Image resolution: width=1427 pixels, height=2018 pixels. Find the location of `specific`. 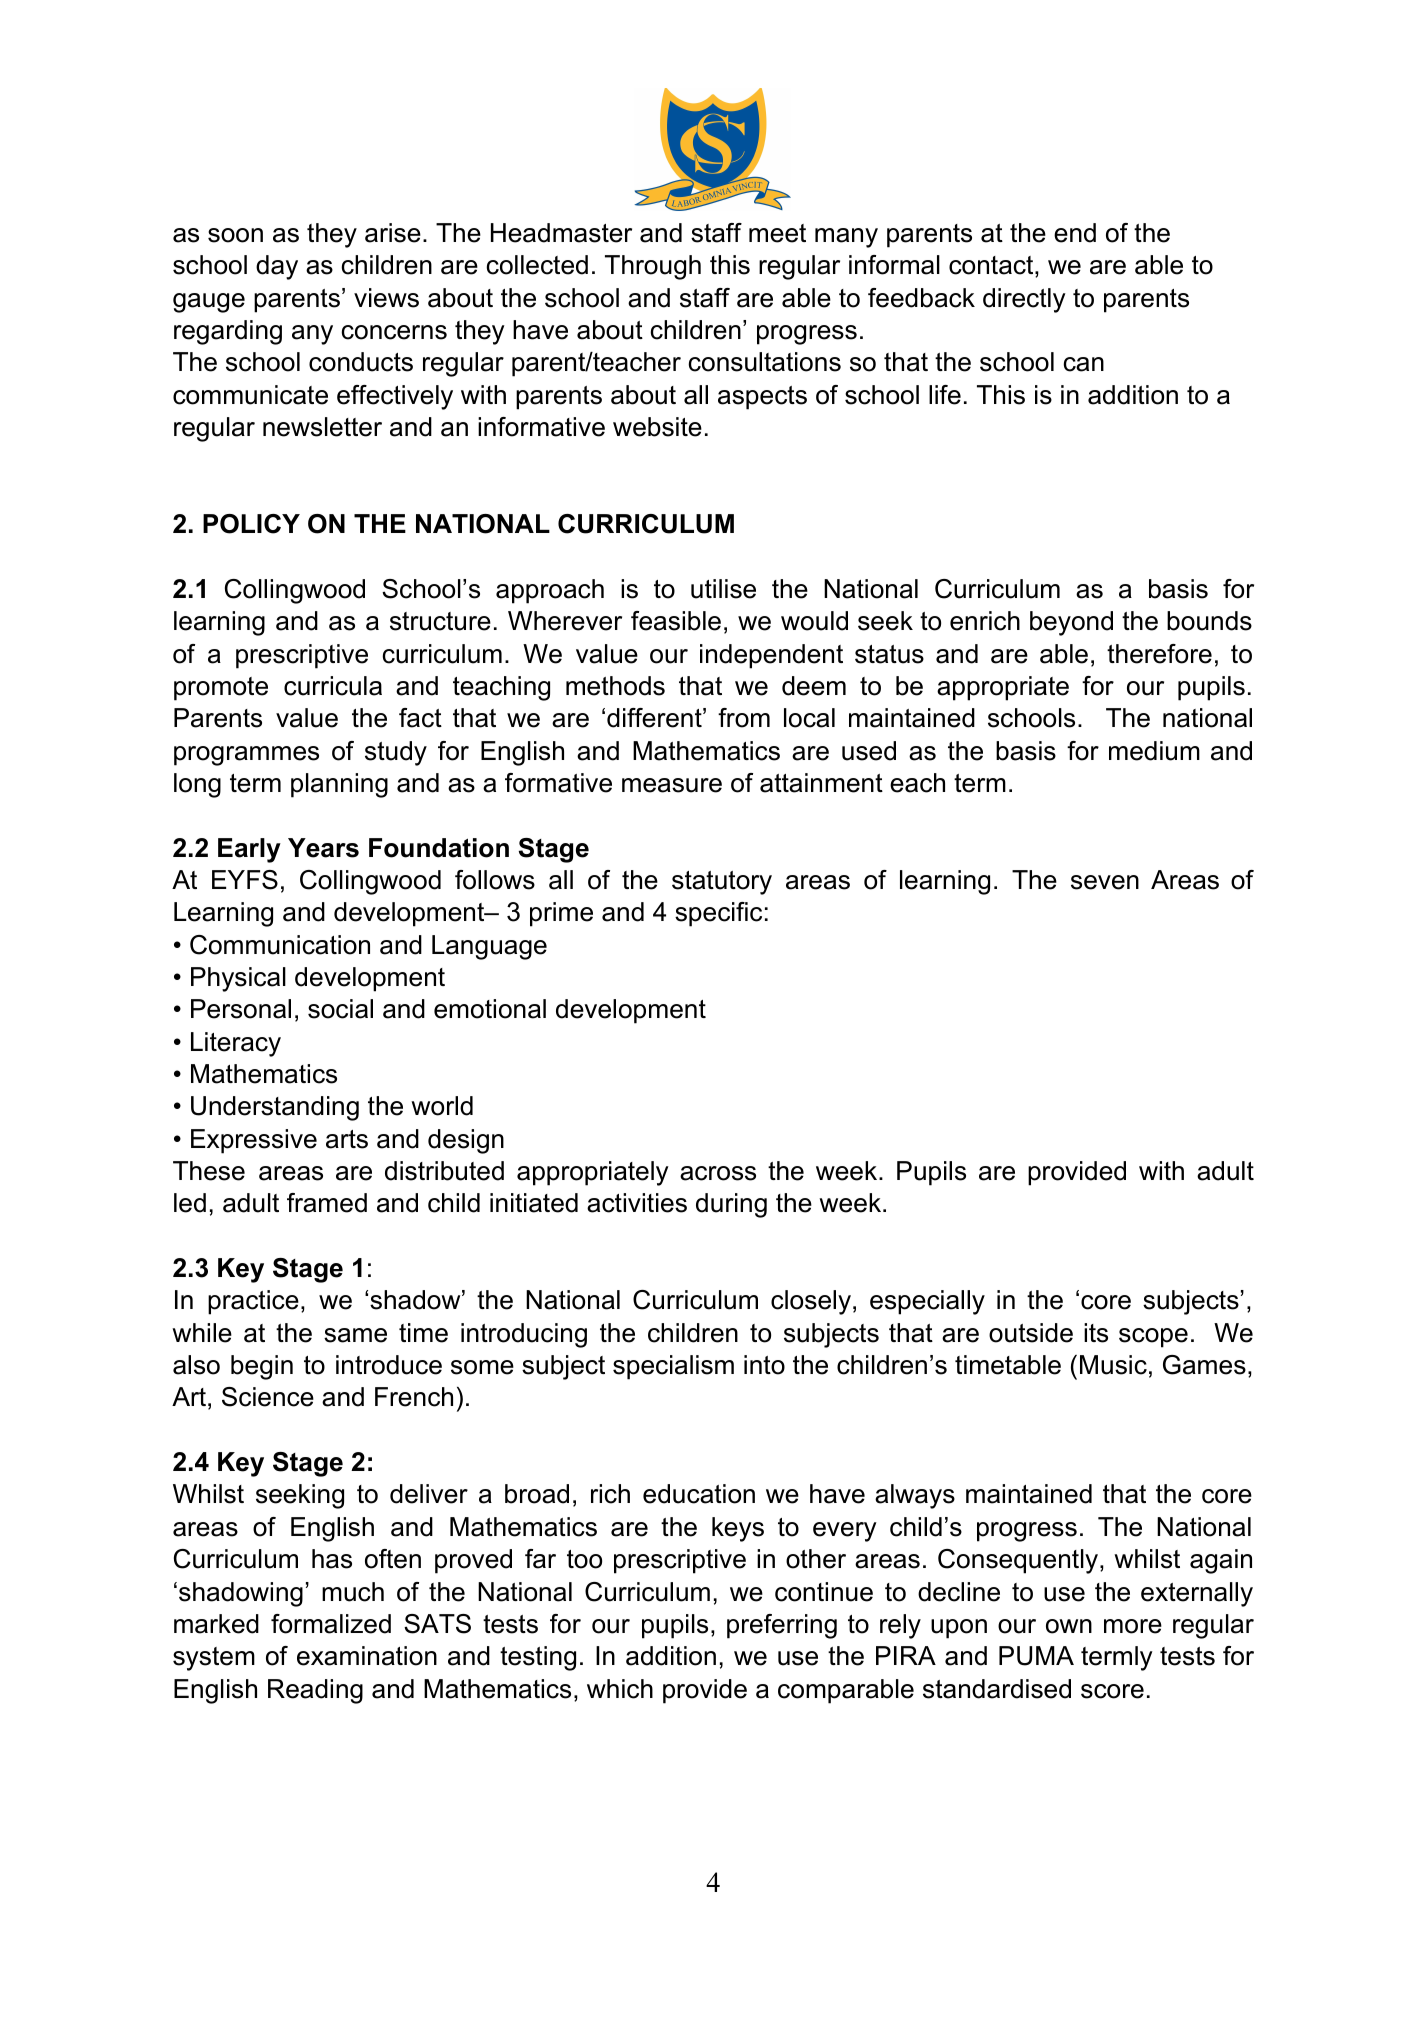

specific is located at coordinates (718, 914).
